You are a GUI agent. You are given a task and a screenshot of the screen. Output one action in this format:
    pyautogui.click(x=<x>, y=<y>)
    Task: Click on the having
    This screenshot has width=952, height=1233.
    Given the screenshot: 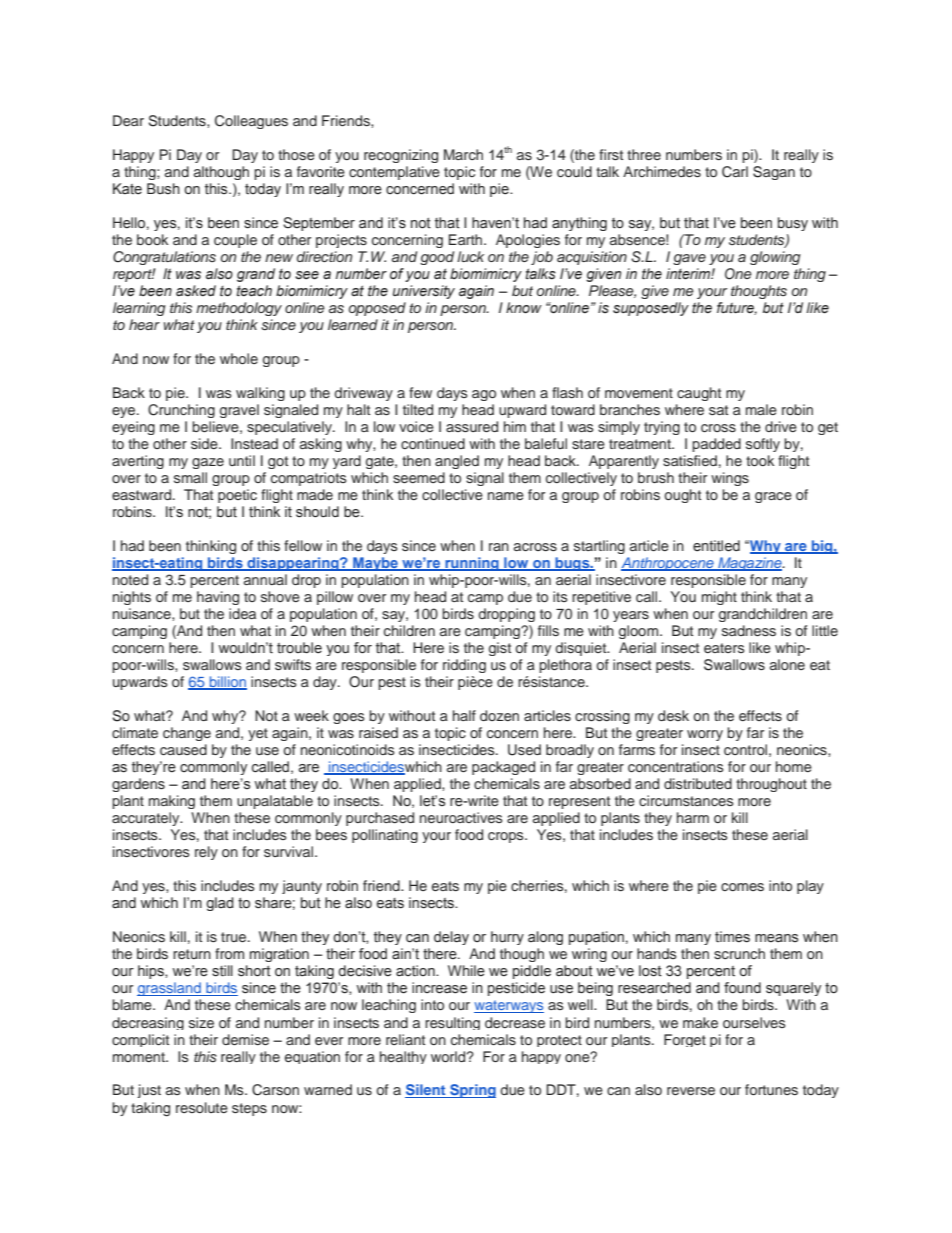 What is the action you would take?
    pyautogui.click(x=218, y=598)
